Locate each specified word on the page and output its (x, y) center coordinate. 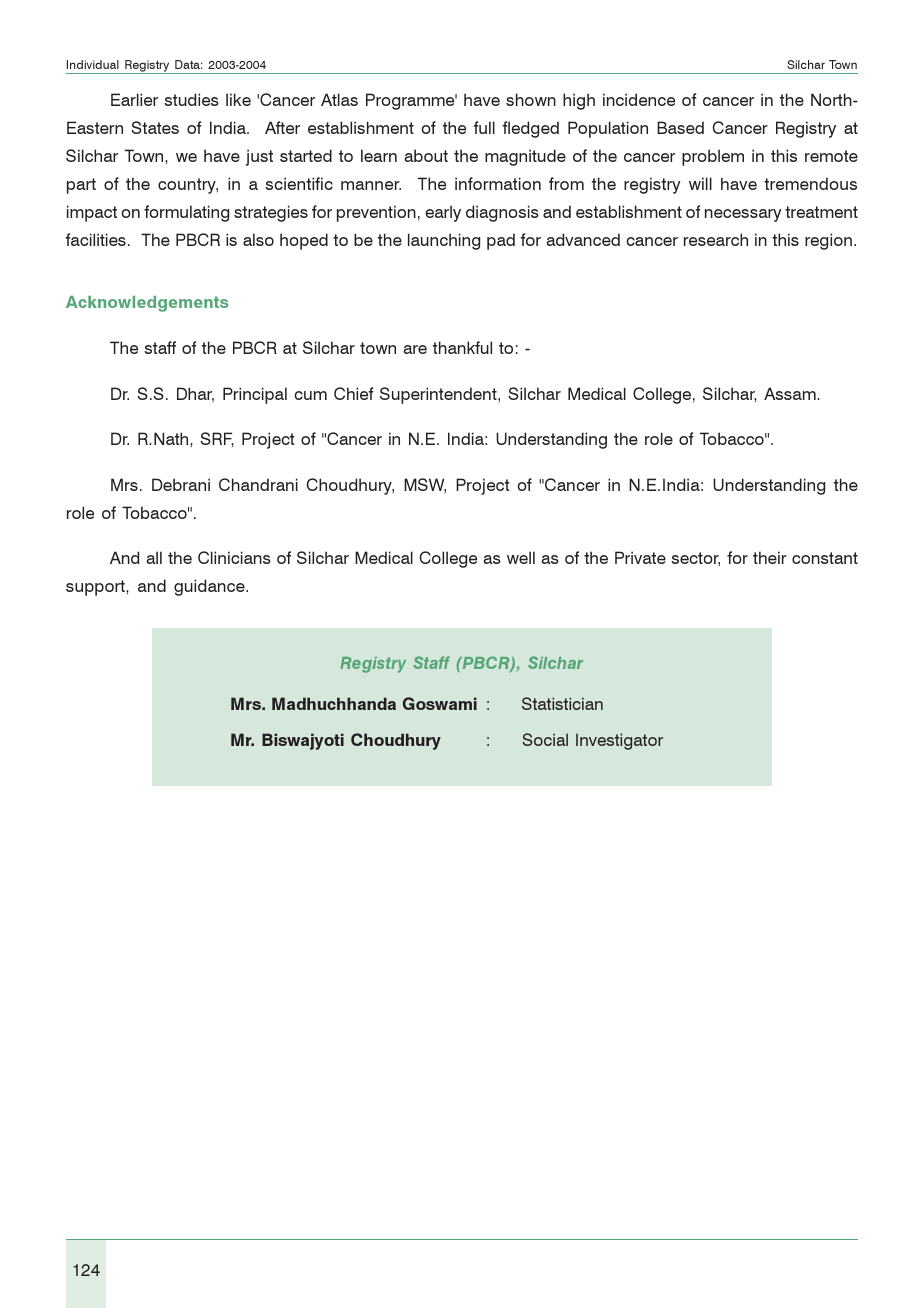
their (770, 557)
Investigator (619, 741)
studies (191, 99)
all (154, 557)
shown (531, 99)
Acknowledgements (147, 304)
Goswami (440, 703)
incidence (639, 99)
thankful (462, 347)
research (716, 239)
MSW (425, 485)
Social (545, 739)
